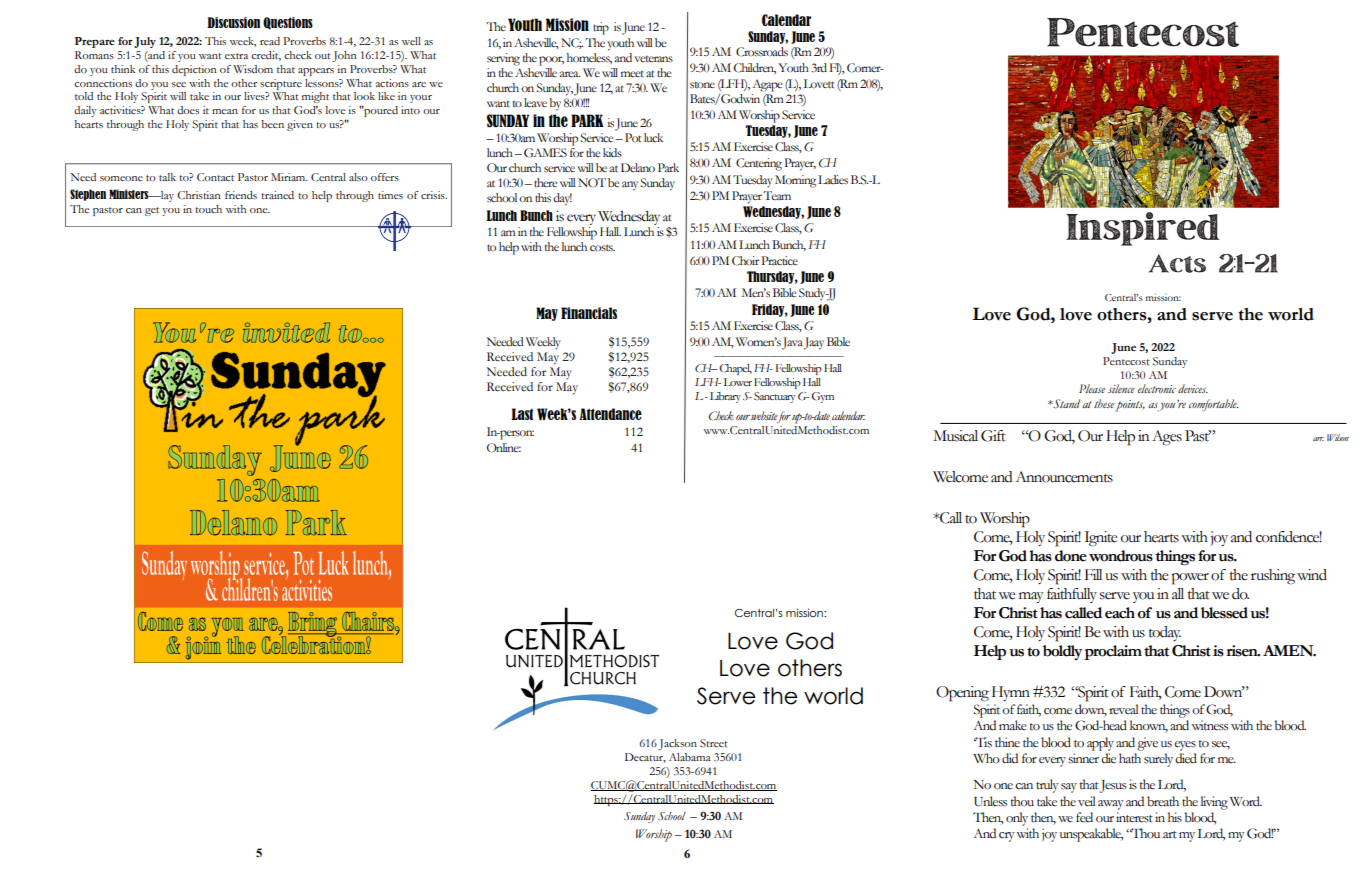 The width and height of the screenshot is (1372, 887). Describe the element at coordinates (767, 85) in the screenshot. I see `Agape` at that location.
